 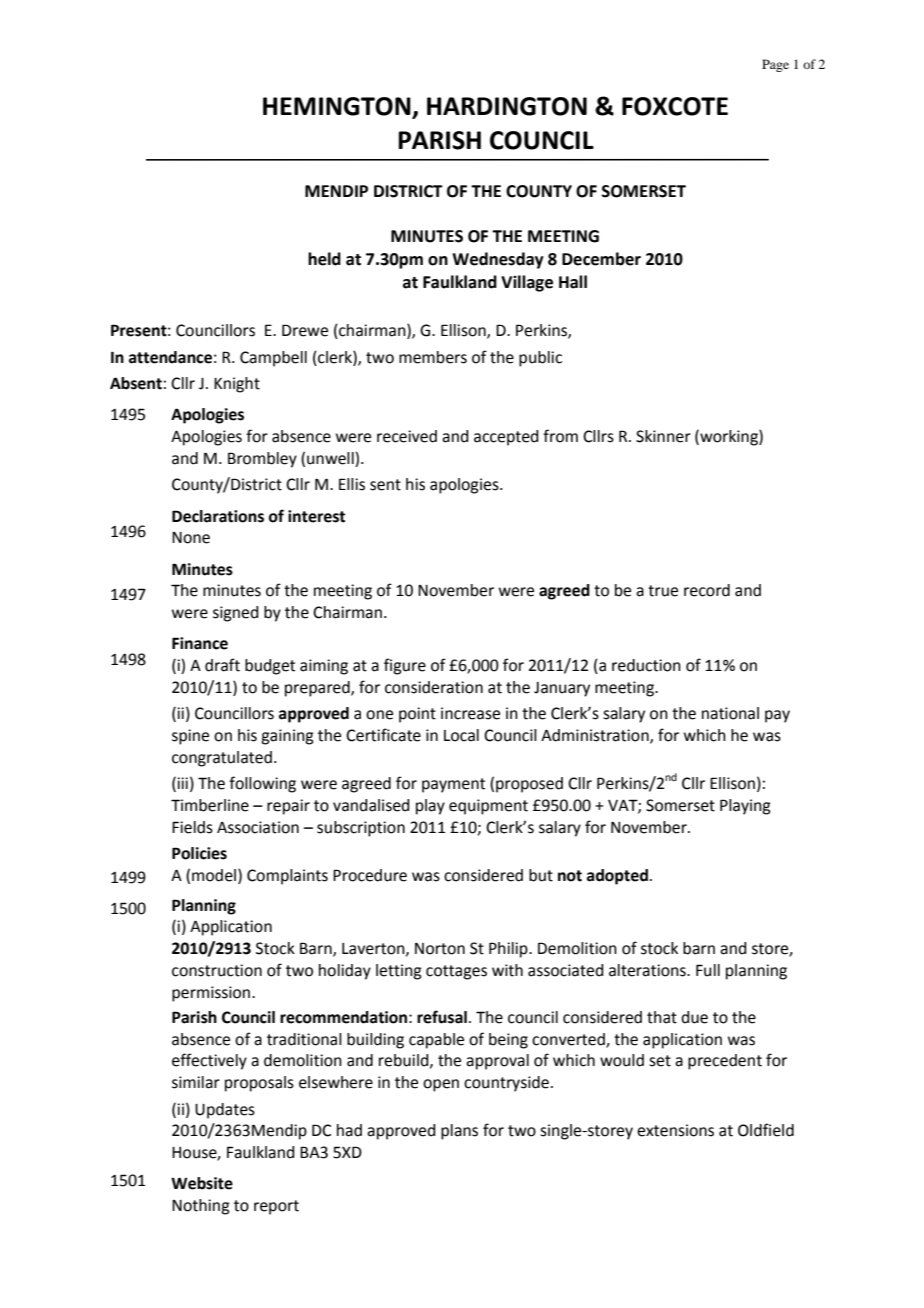 What do you see at coordinates (433, 357) in the image?
I see `members` at bounding box center [433, 357].
